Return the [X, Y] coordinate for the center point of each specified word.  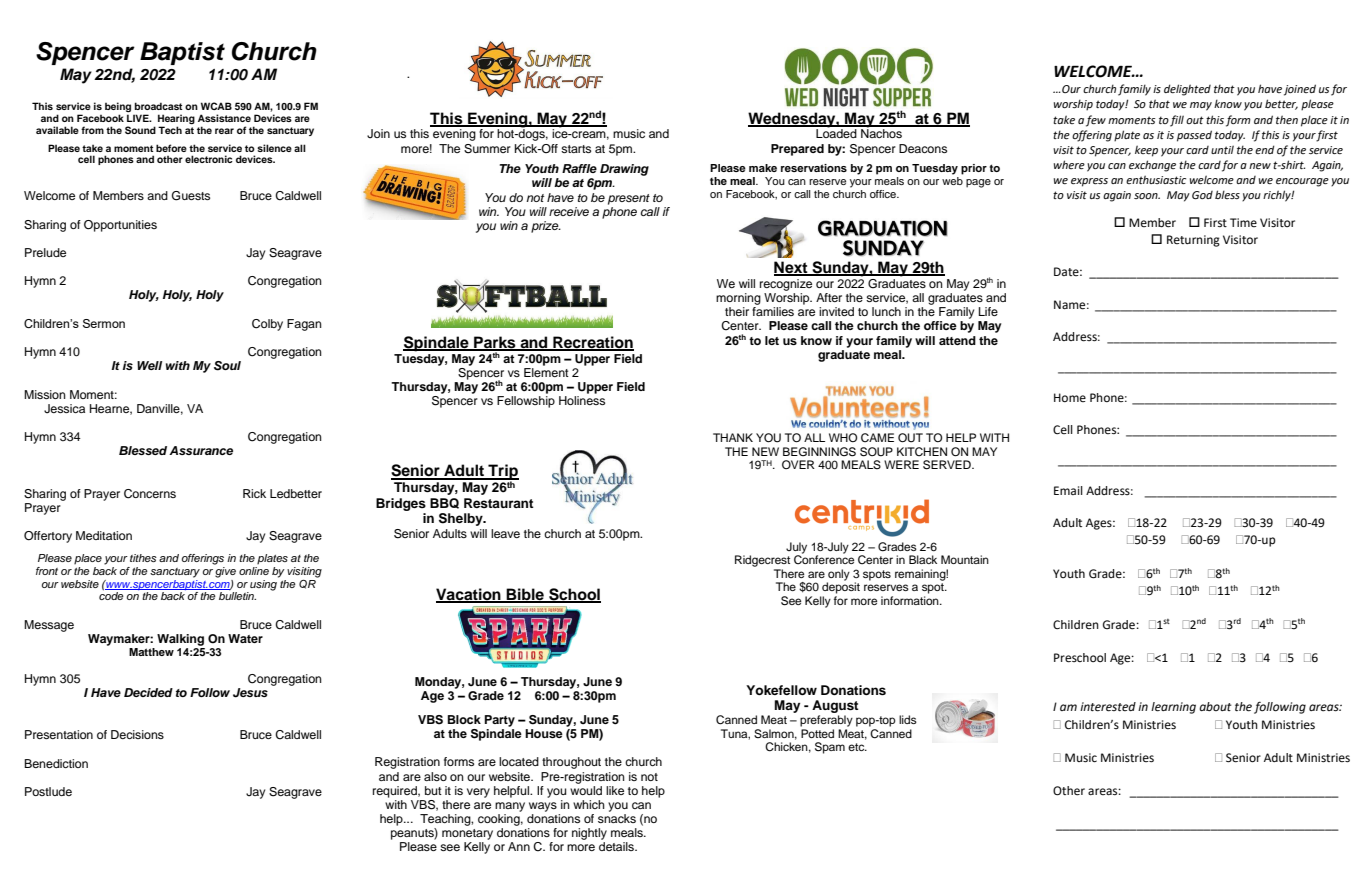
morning [738, 299]
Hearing [176, 120]
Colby [267, 325]
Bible [525, 595]
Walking [180, 640]
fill [1177, 121]
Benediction [56, 763]
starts [576, 149]
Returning [1193, 241]
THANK [733, 437]
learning [1173, 708]
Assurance [201, 450]
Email [1068, 490]
